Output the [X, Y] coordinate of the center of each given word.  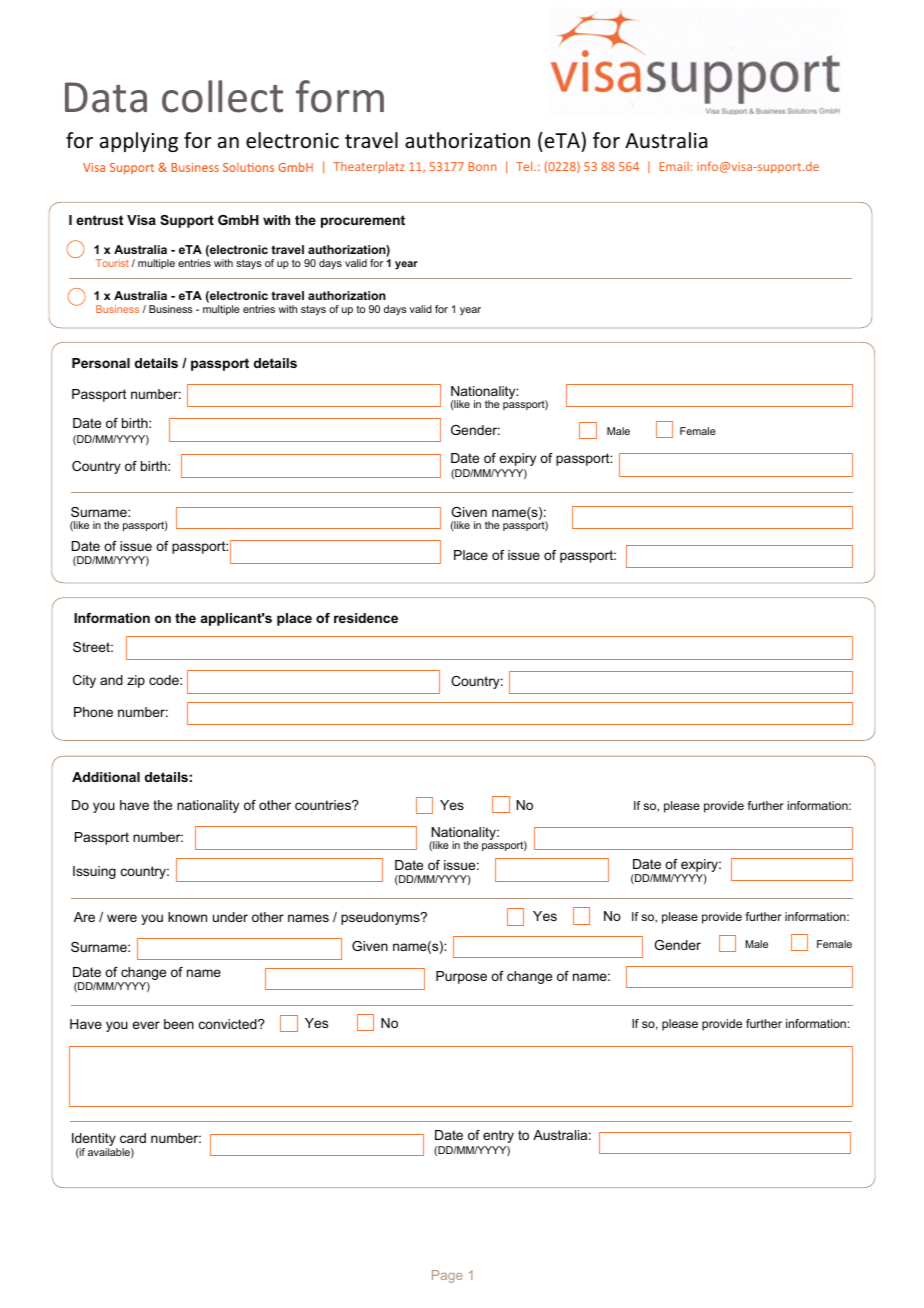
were [122, 918]
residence [366, 618]
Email [674, 166]
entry [498, 1136]
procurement [363, 221]
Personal [101, 363]
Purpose [461, 977]
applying [139, 142]
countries [324, 805]
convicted [229, 1024]
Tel [525, 166]
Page [447, 1276]
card [133, 1138]
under [230, 917]
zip [136, 681]
